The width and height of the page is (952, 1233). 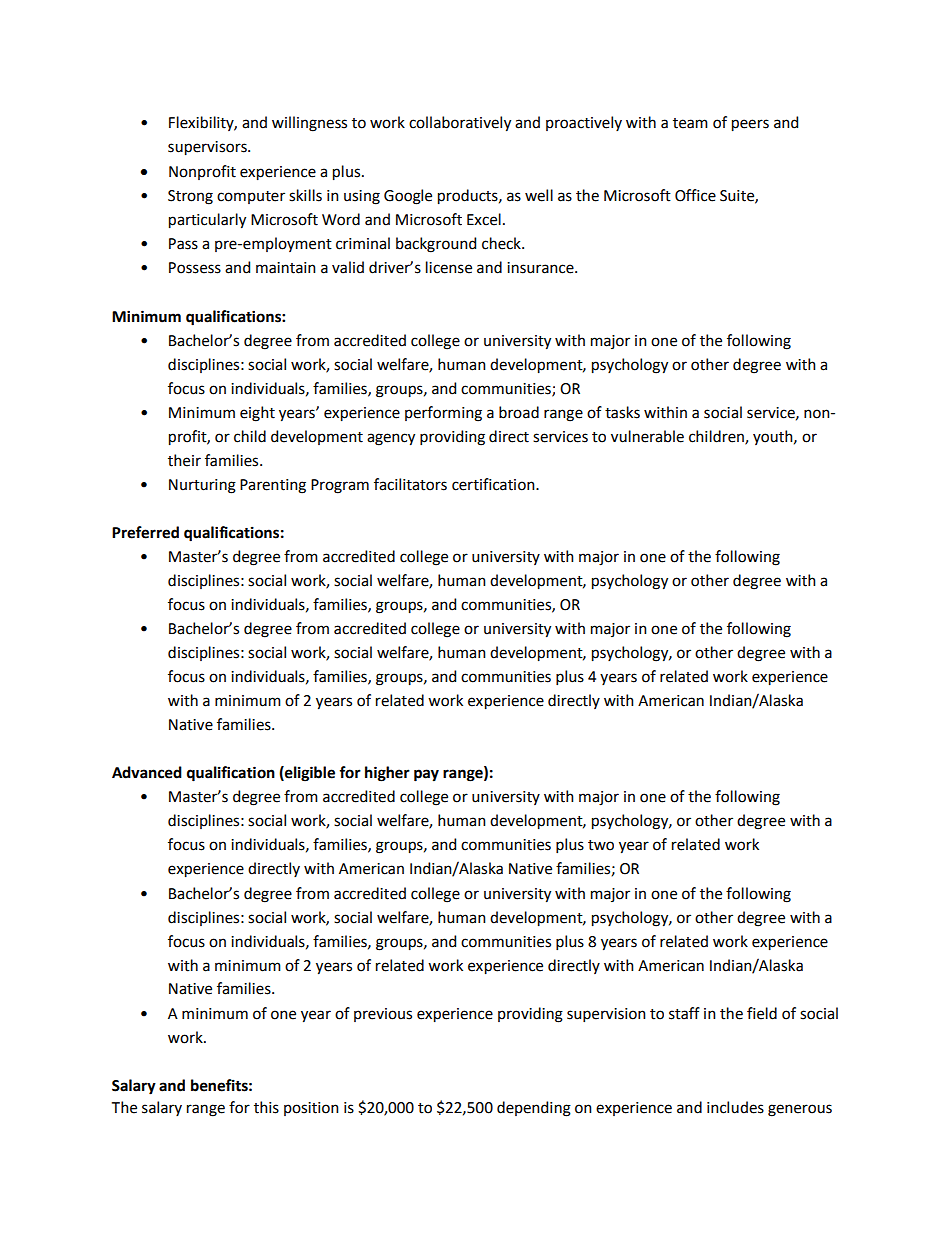 What do you see at coordinates (750, 125) in the page?
I see `peers` at bounding box center [750, 125].
